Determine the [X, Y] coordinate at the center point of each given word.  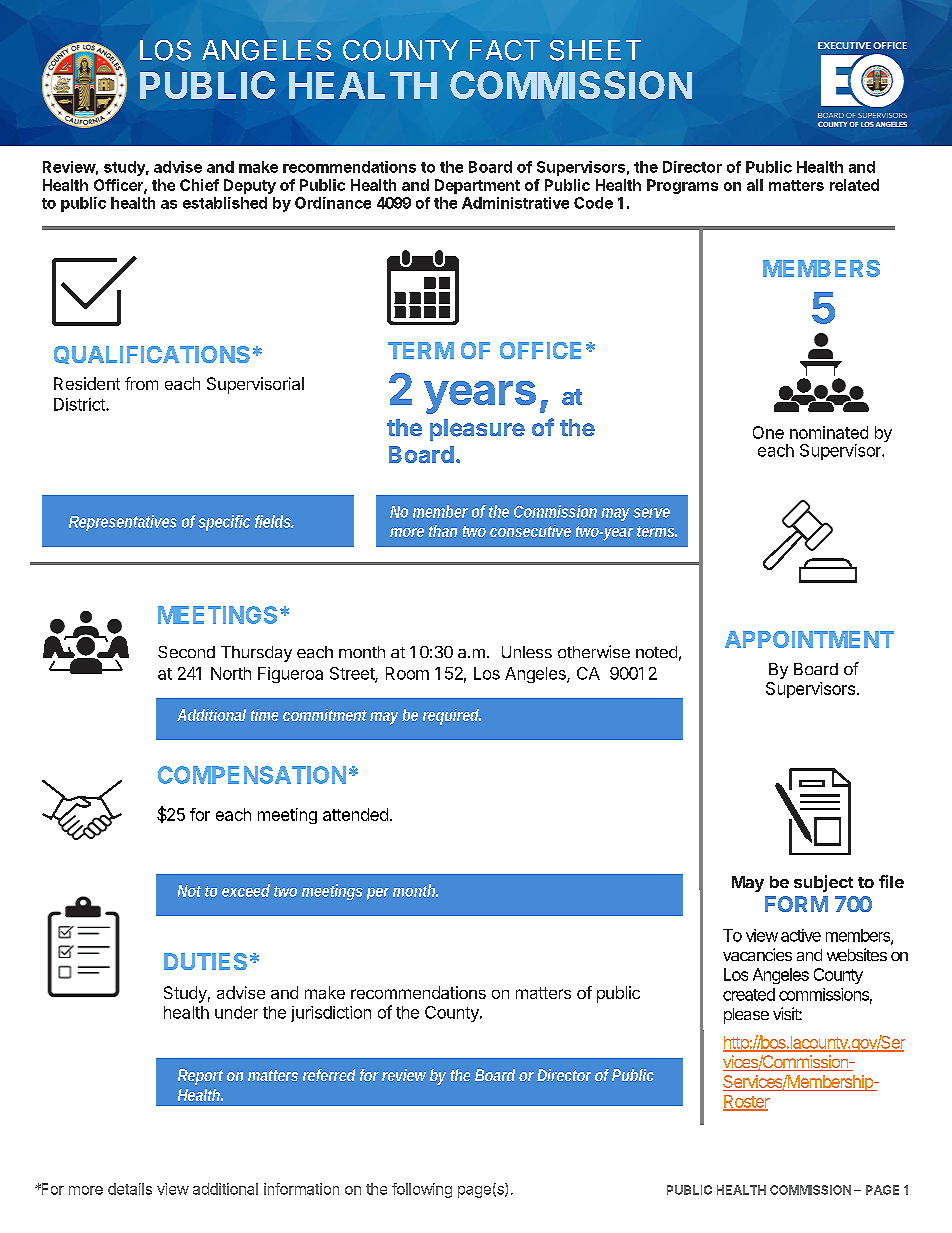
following [422, 1190]
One [768, 432]
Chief [199, 185]
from [141, 383]
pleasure [477, 430]
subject [823, 883]
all [755, 185]
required [452, 717]
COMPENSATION [252, 775]
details [130, 1189]
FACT [505, 50]
